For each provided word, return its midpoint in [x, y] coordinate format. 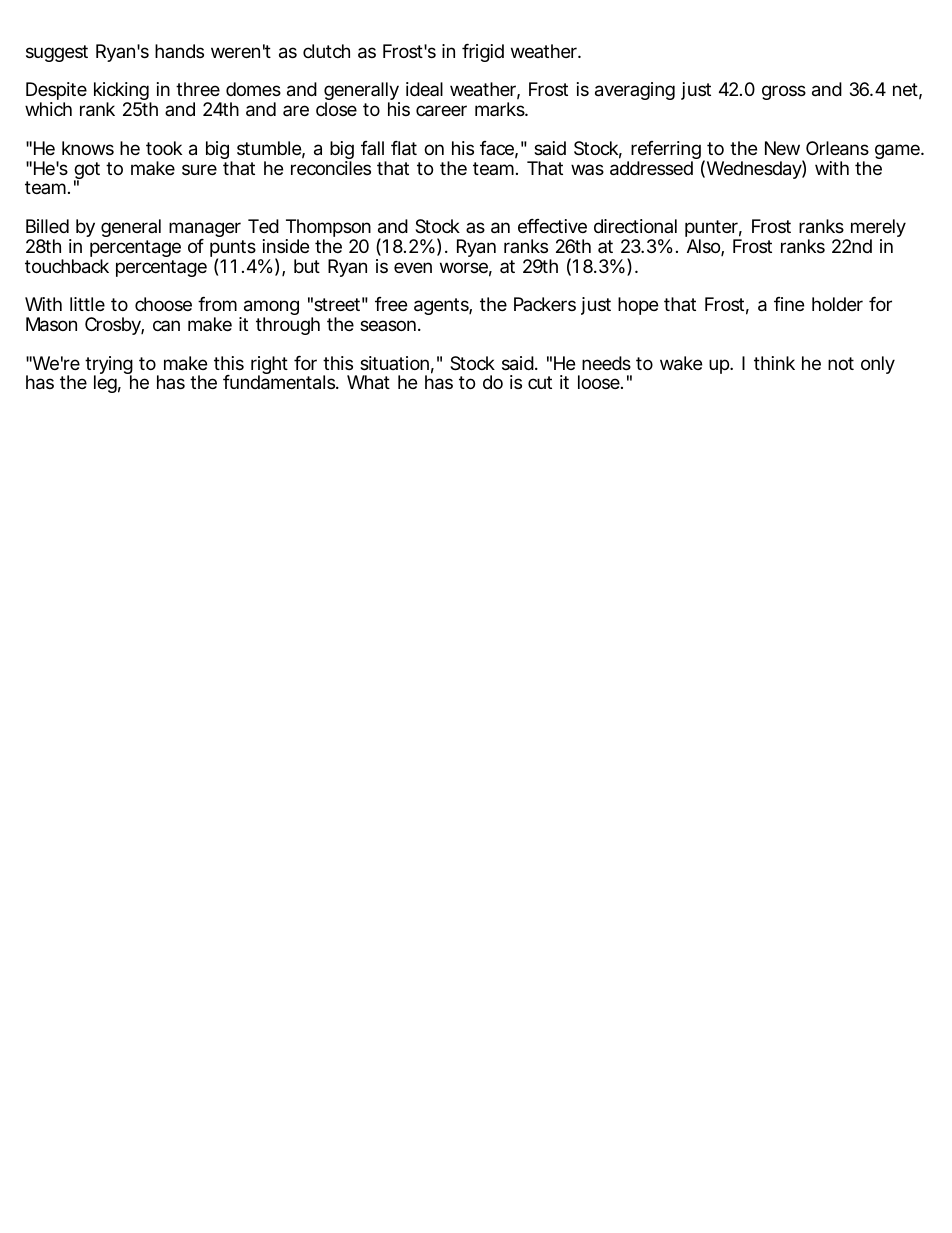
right [269, 366]
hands [179, 51]
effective [552, 226]
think [774, 363]
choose [163, 304]
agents [442, 306]
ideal [424, 89]
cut [540, 382]
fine [789, 304]
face [497, 148]
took [164, 148]
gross [784, 92]
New [782, 148]
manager [205, 231]
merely [877, 229]
